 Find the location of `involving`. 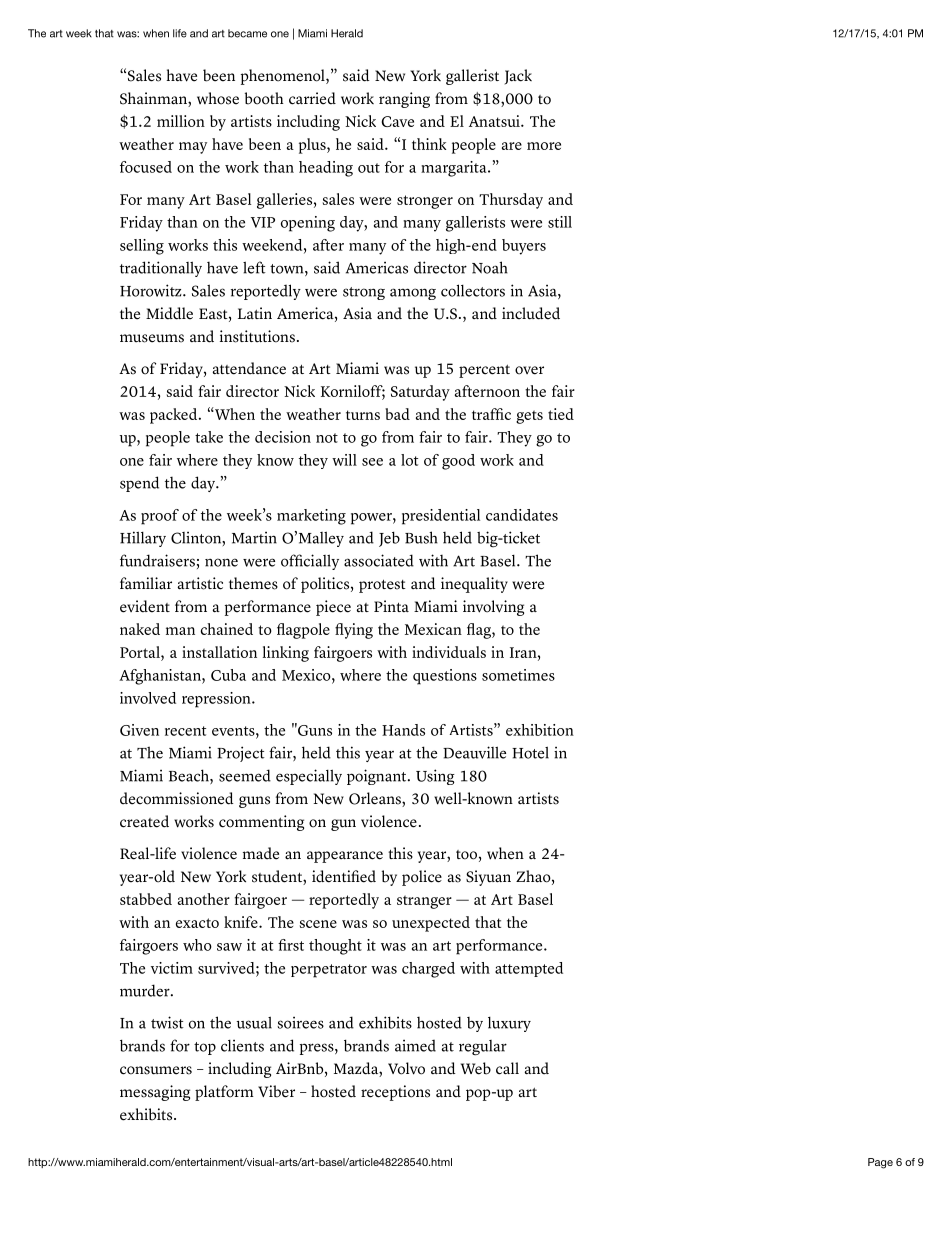

involving is located at coordinates (493, 608).
